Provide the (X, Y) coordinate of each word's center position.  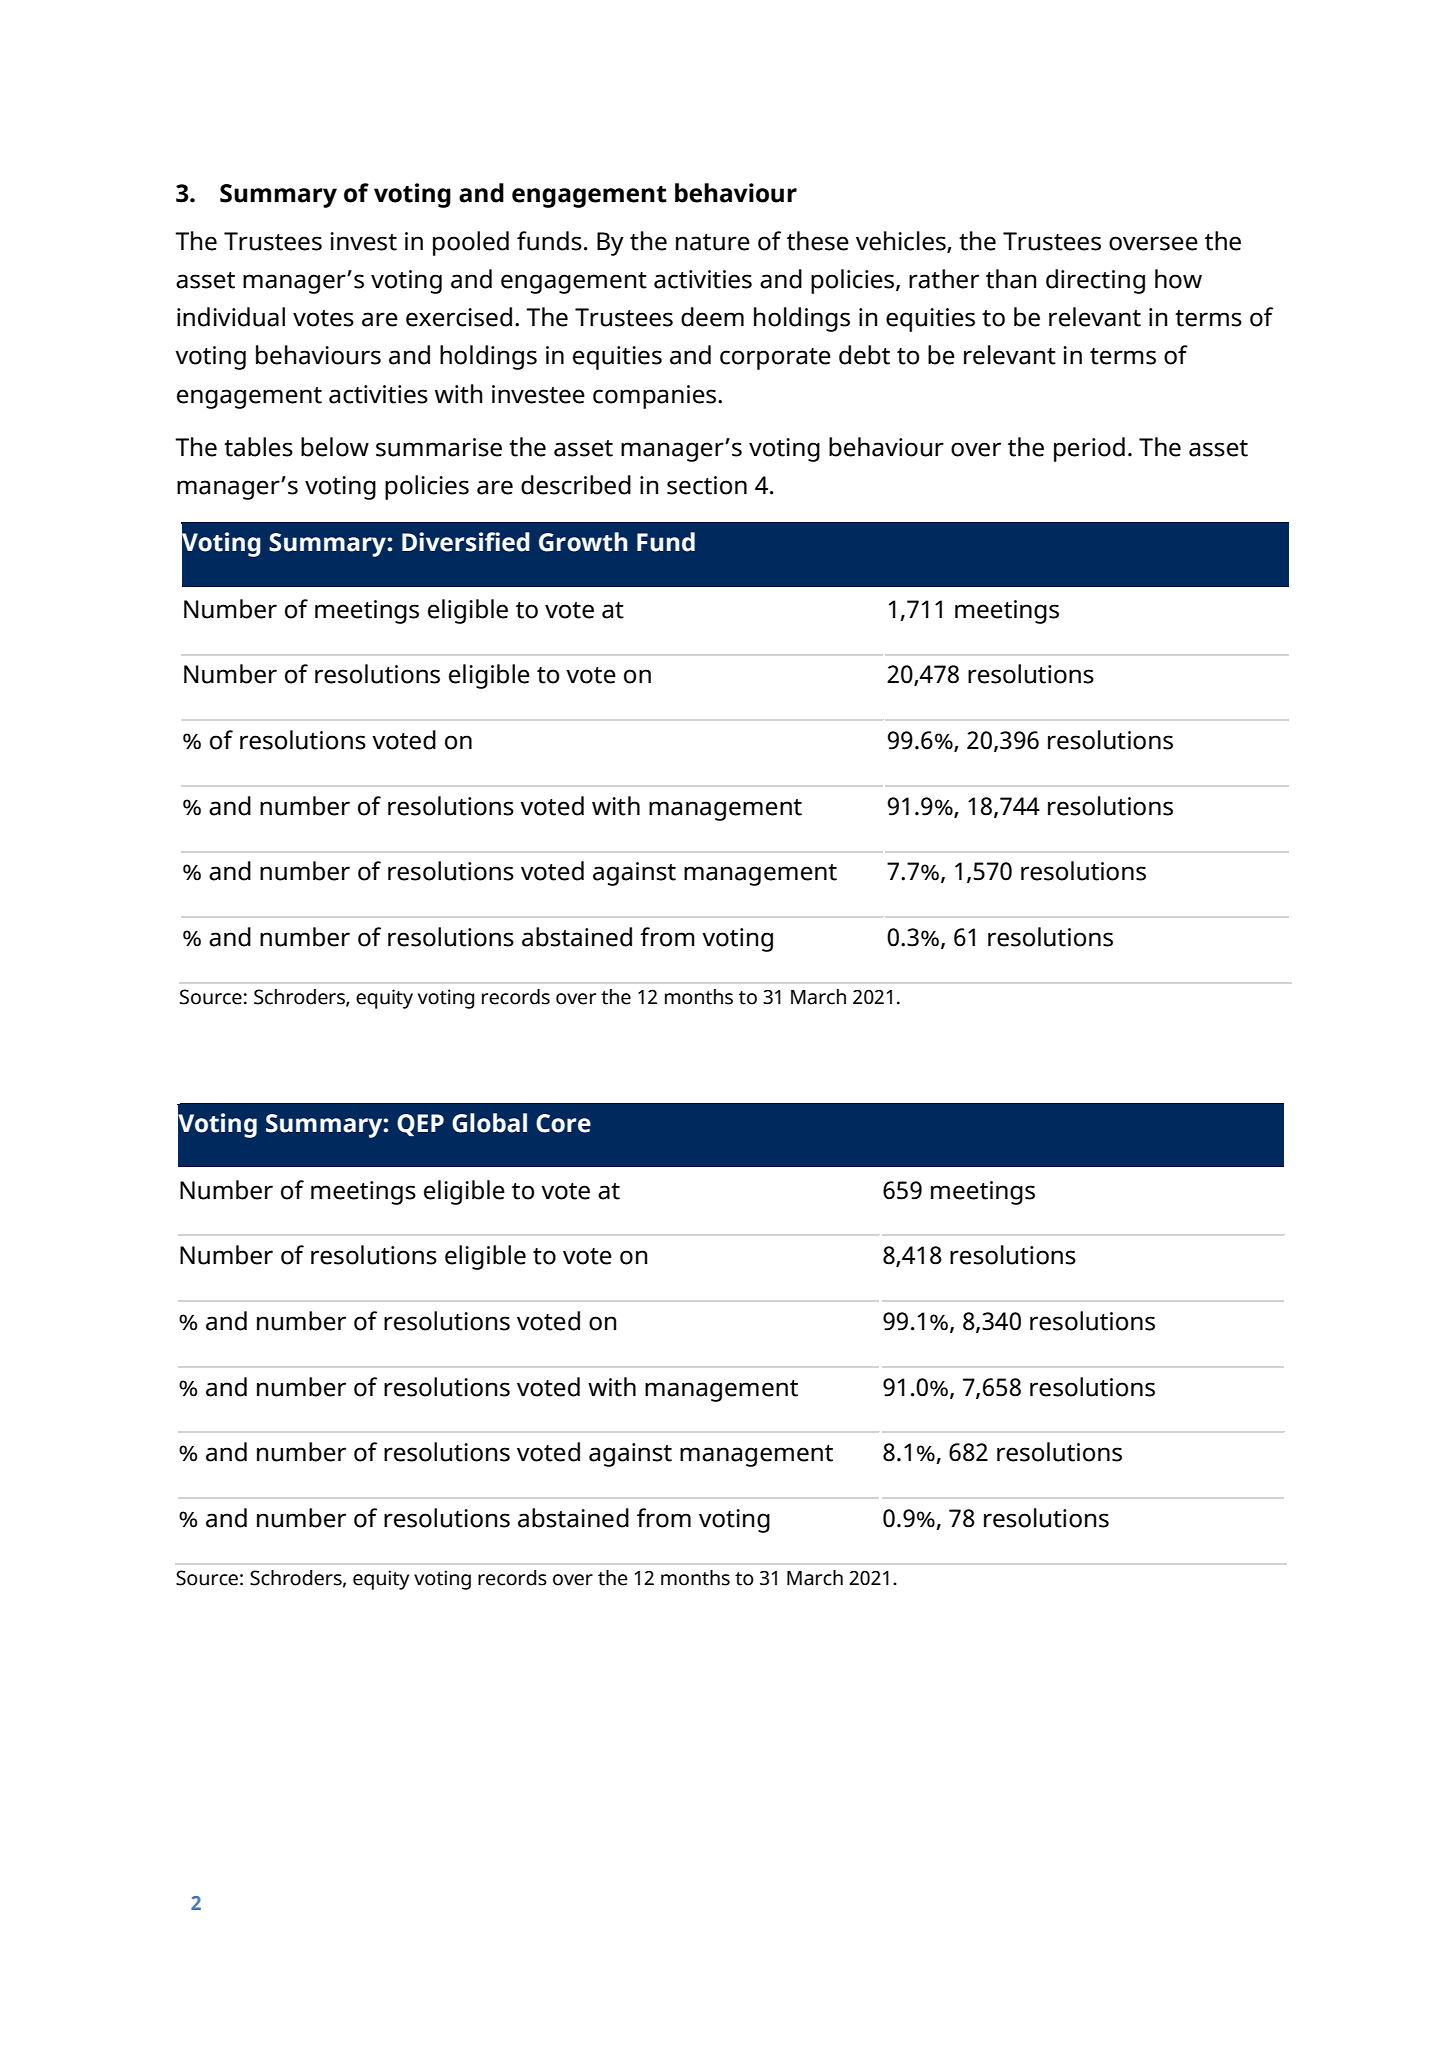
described (576, 485)
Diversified (466, 542)
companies (656, 397)
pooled (471, 243)
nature (713, 242)
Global (489, 1123)
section (707, 485)
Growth (583, 542)
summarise (439, 447)
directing (1095, 281)
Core (563, 1123)
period (1089, 449)
